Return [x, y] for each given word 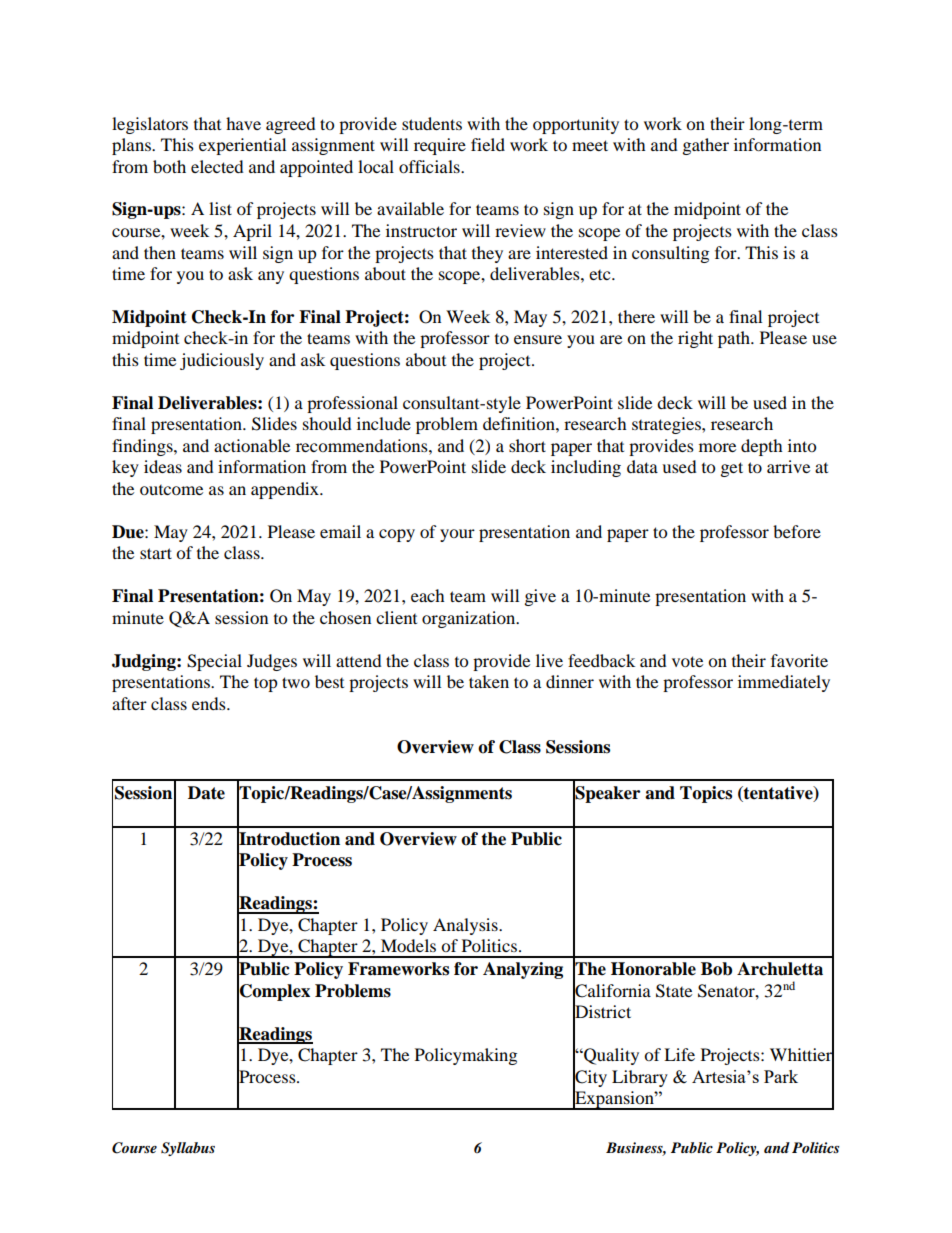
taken [489, 681]
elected [217, 166]
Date [206, 793]
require [440, 146]
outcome [171, 490]
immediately [784, 683]
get [732, 469]
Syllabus [188, 1149]
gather [706, 146]
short [527, 445]
